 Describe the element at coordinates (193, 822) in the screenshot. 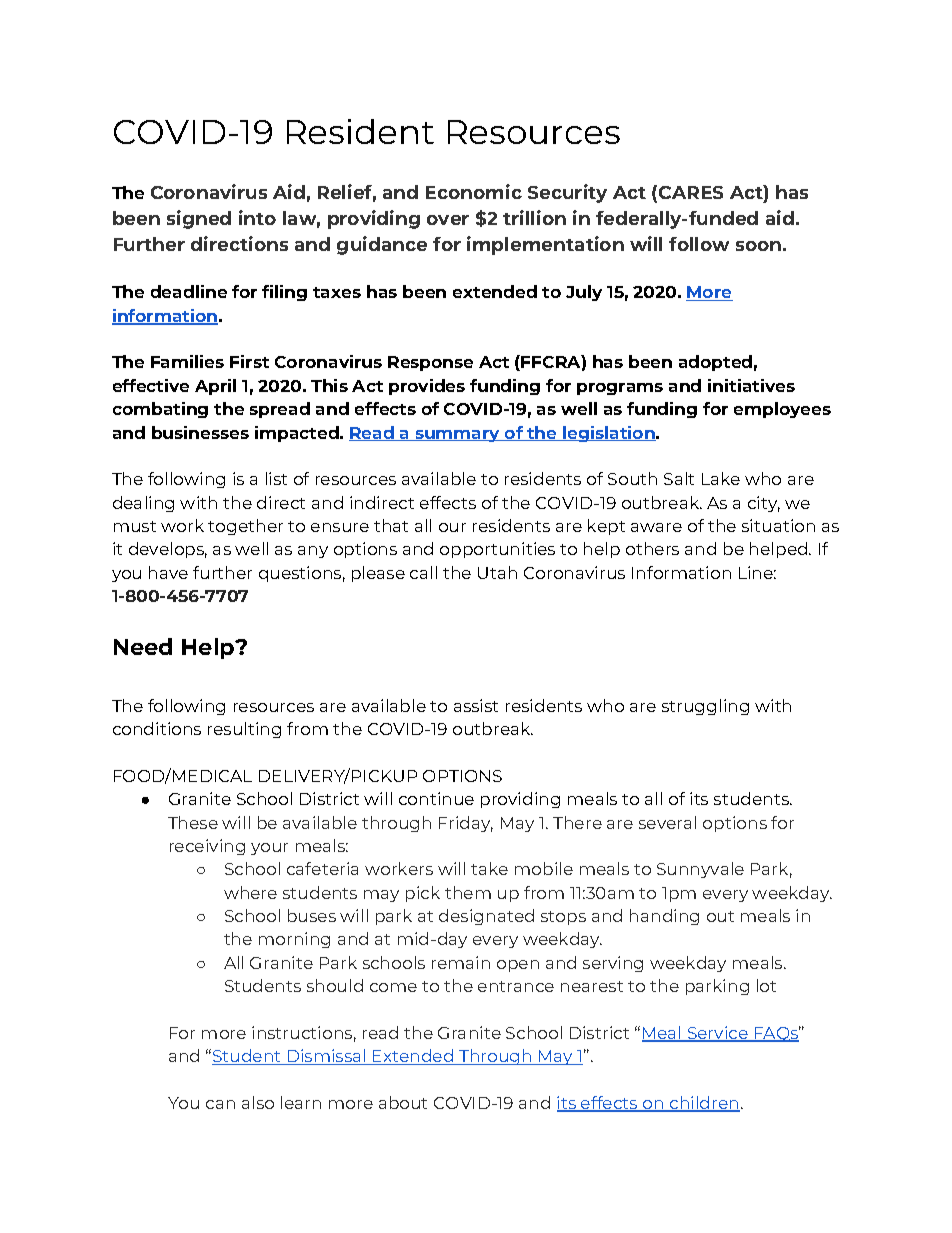

I see `These` at that location.
